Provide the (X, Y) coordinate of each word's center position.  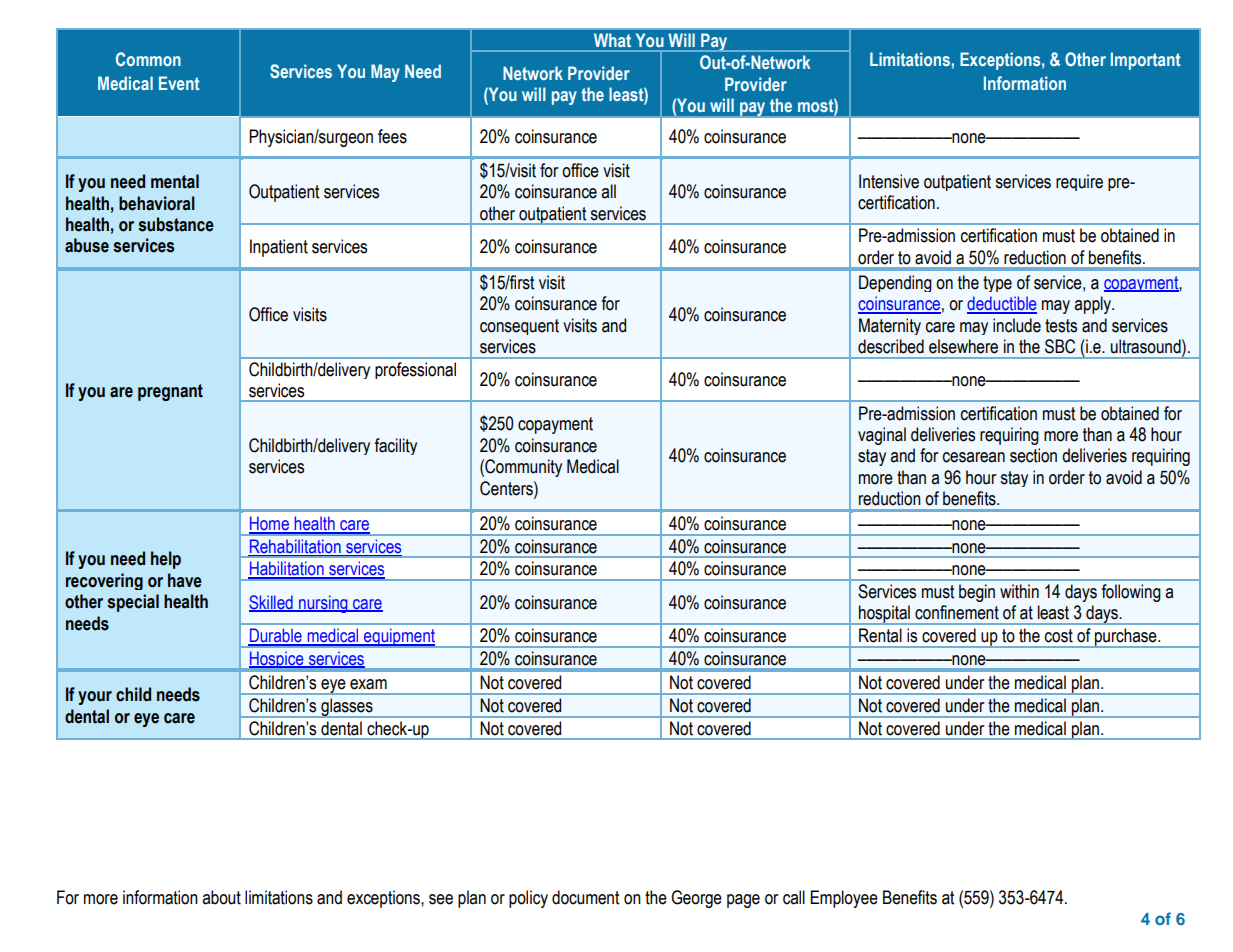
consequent (519, 327)
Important (1146, 61)
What (612, 40)
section (1033, 455)
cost (1059, 636)
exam (368, 684)
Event (179, 83)
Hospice (277, 660)
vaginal (882, 436)
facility (395, 446)
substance (176, 224)
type (997, 284)
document (585, 897)
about (221, 897)
